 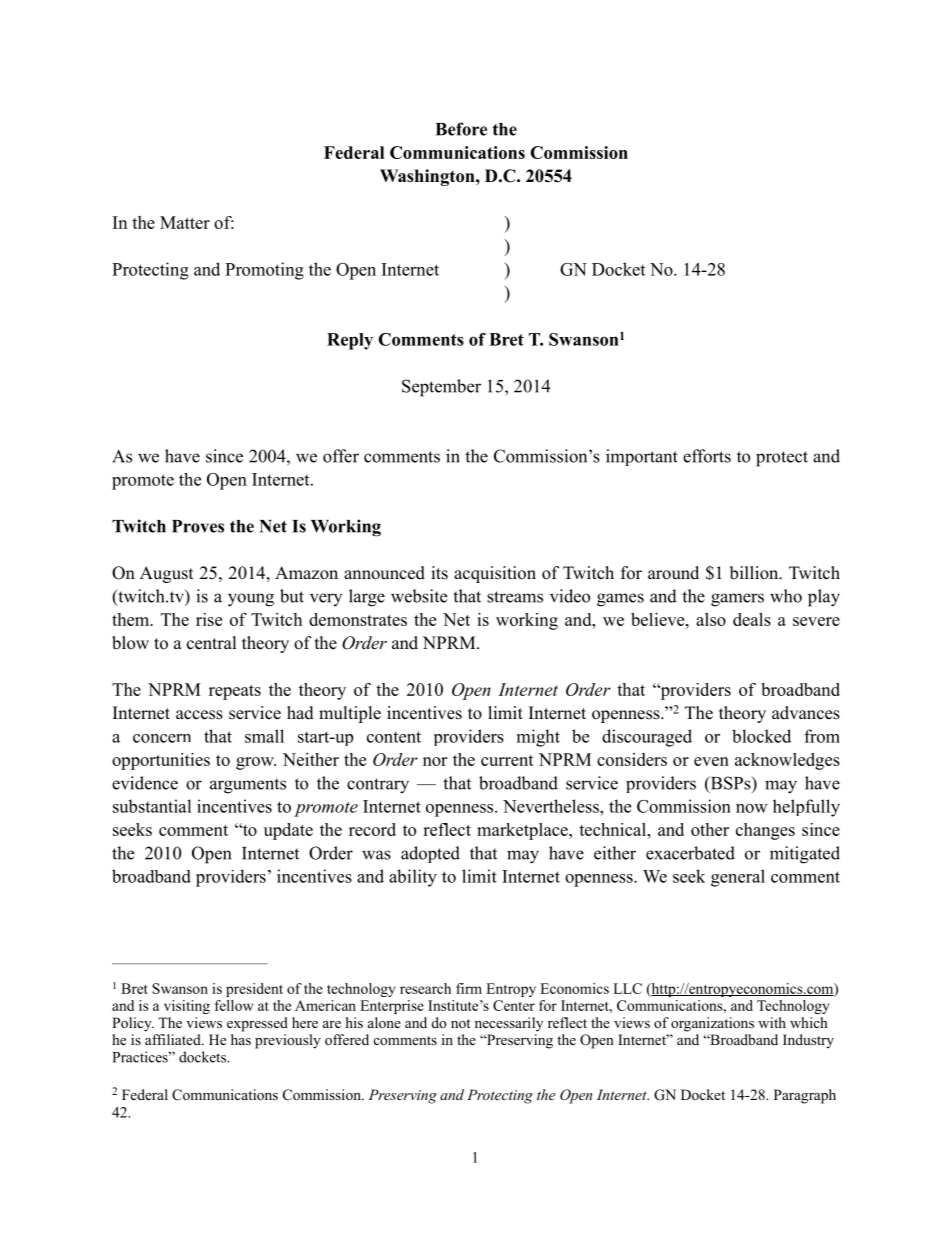 What do you see at coordinates (507, 760) in the image?
I see `current` at bounding box center [507, 760].
